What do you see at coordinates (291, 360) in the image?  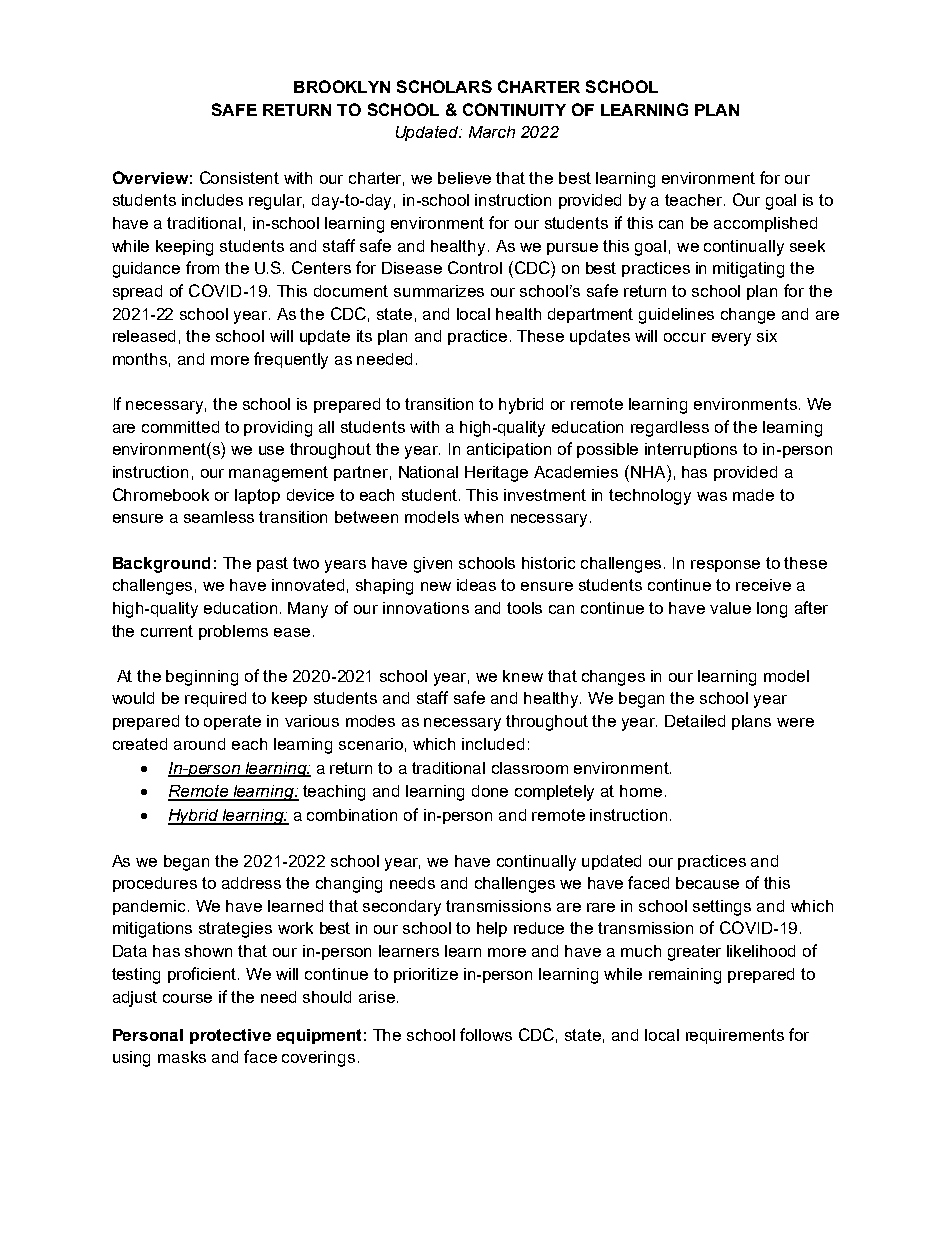 I see `frequently` at bounding box center [291, 360].
